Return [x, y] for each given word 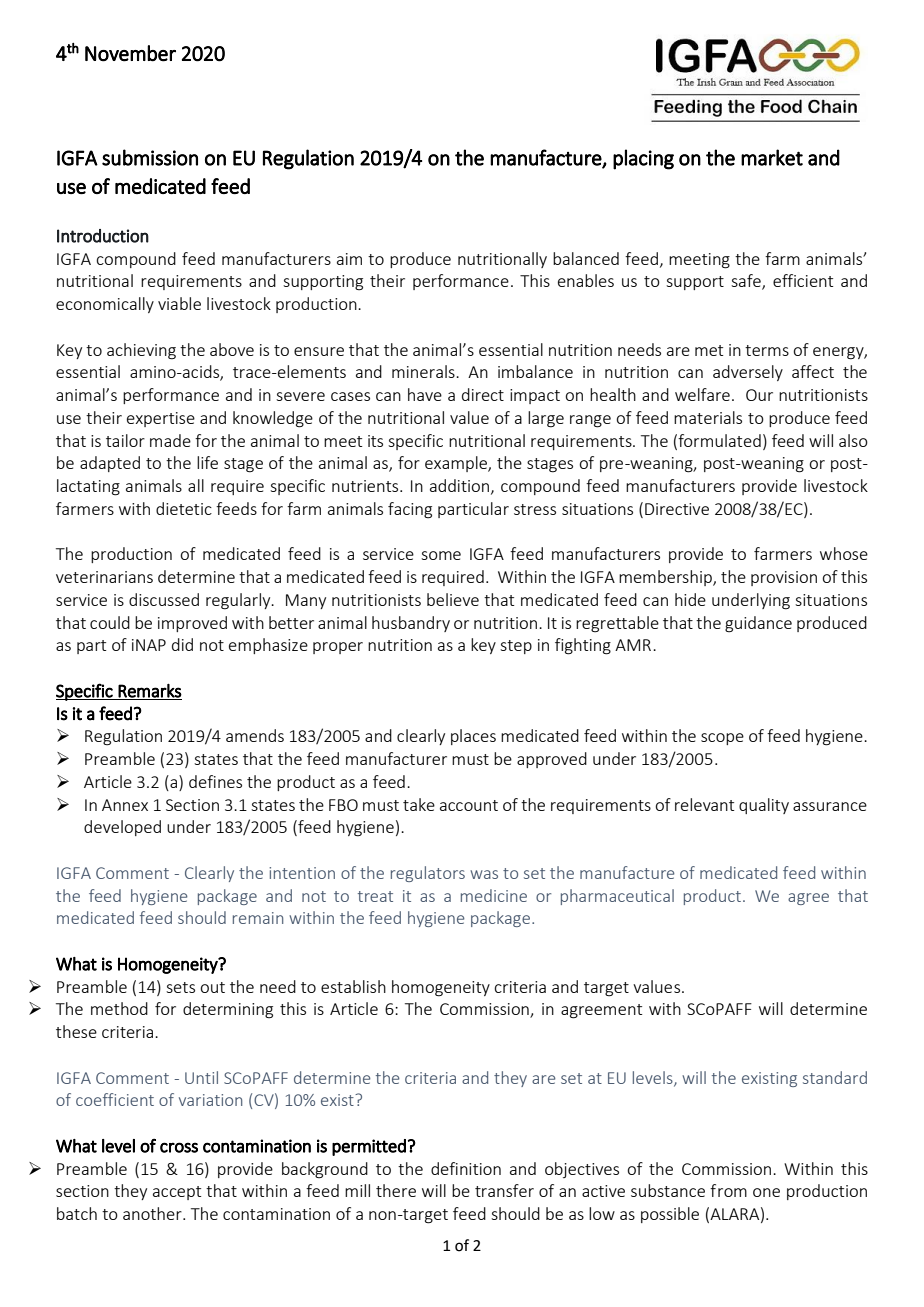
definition [466, 1168]
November [130, 53]
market [772, 157]
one [766, 1192]
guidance [758, 624]
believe [453, 599]
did [182, 644]
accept [177, 1193]
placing [643, 159]
